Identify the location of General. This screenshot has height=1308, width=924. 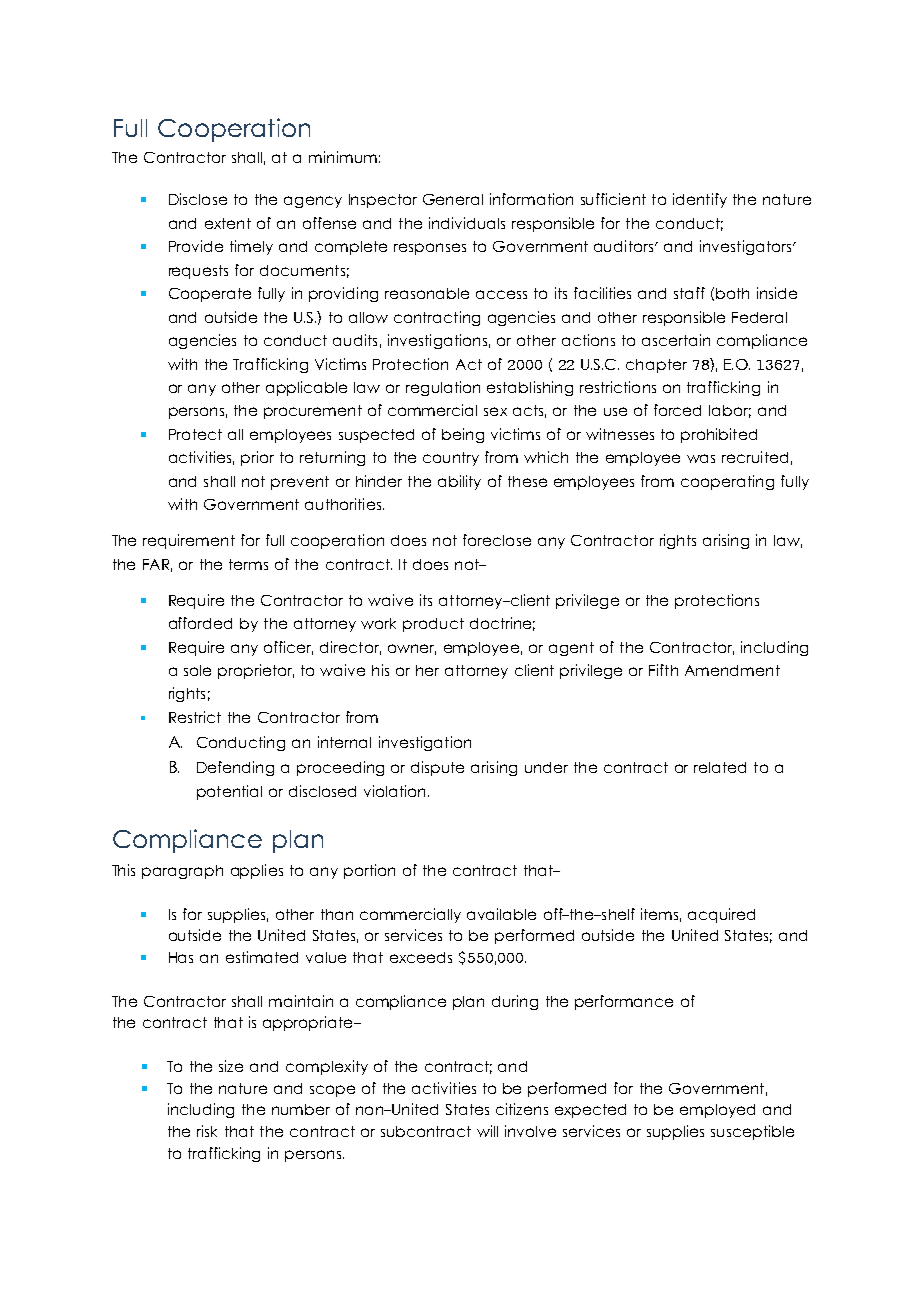
(453, 199).
